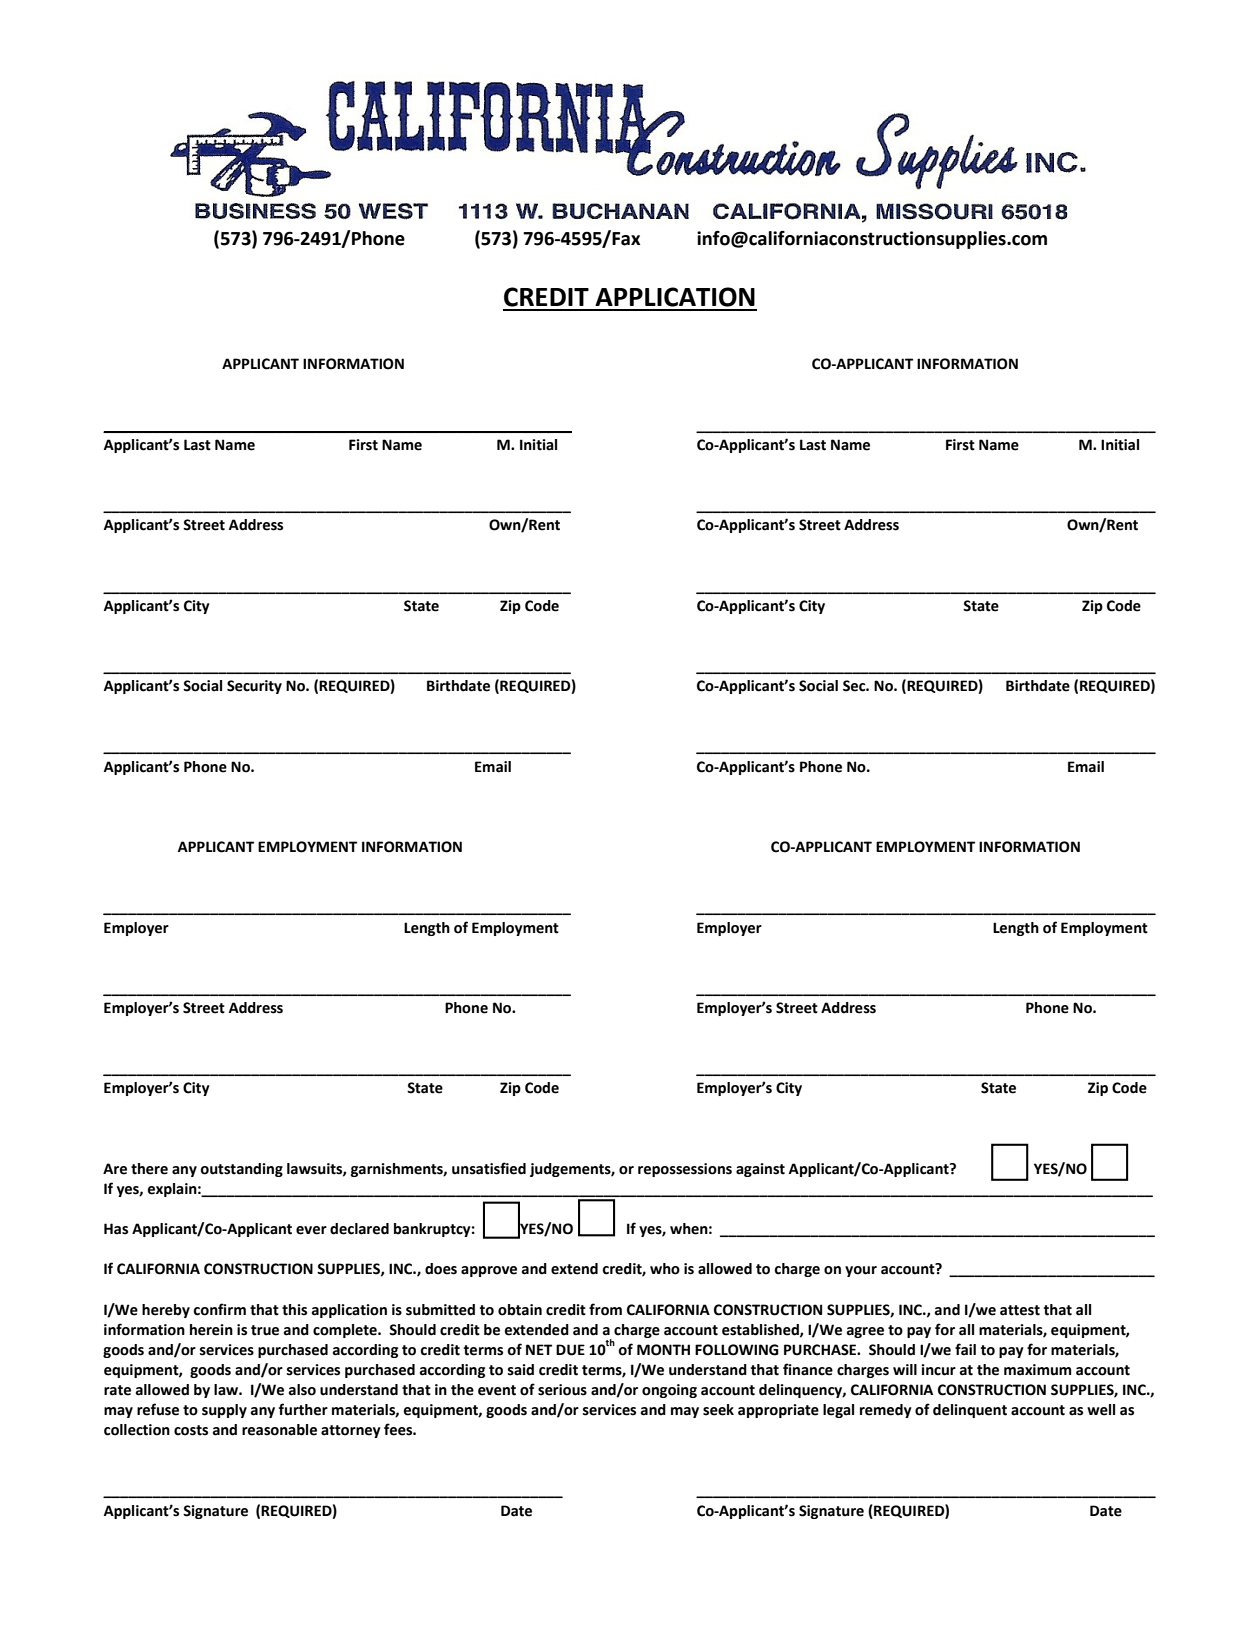 This screenshot has width=1260, height=1631. What do you see at coordinates (224, 1411) in the screenshot?
I see `supply` at bounding box center [224, 1411].
